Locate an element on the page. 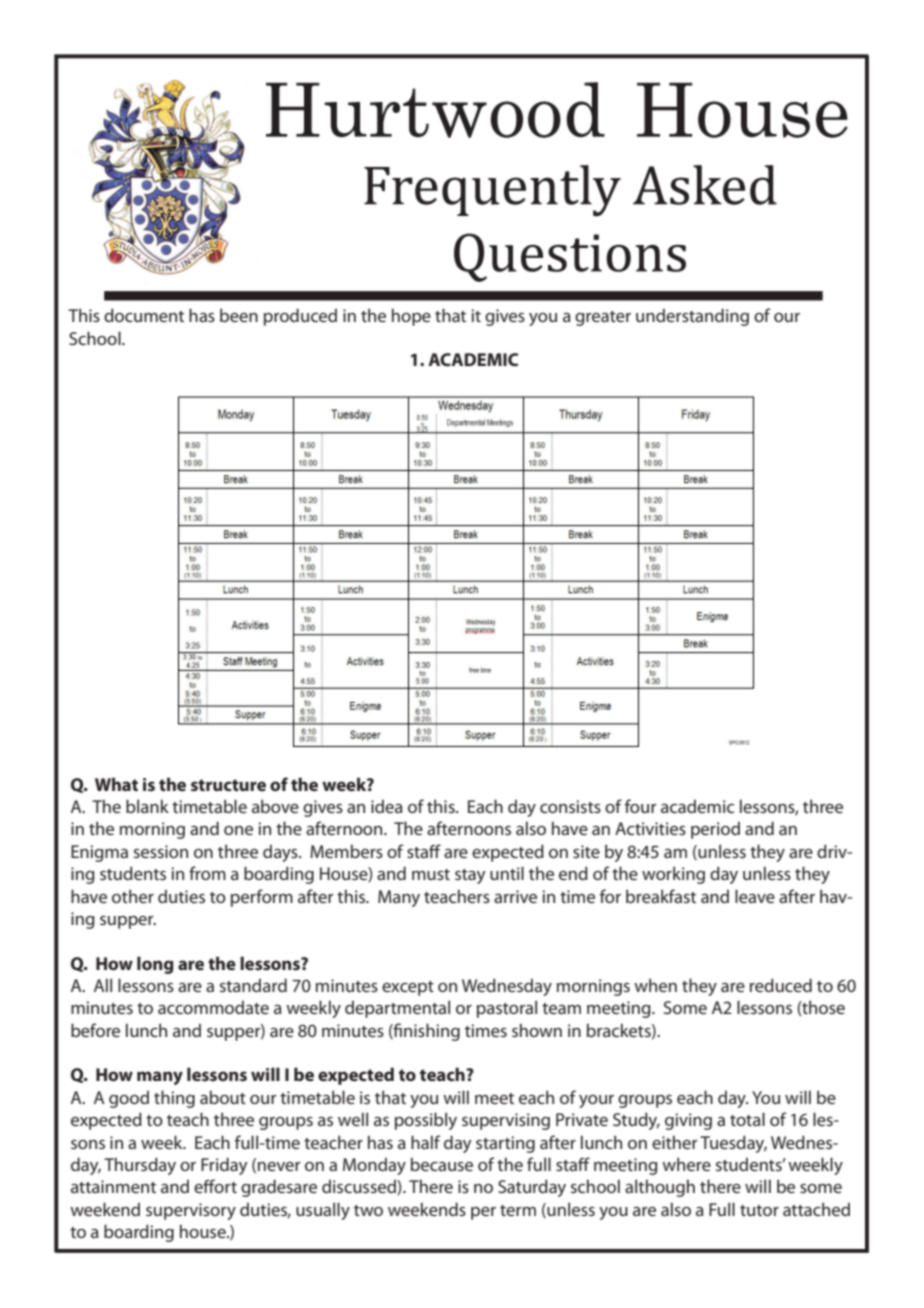 The width and height of the page is (924, 1308). effort is located at coordinates (215, 1186).
